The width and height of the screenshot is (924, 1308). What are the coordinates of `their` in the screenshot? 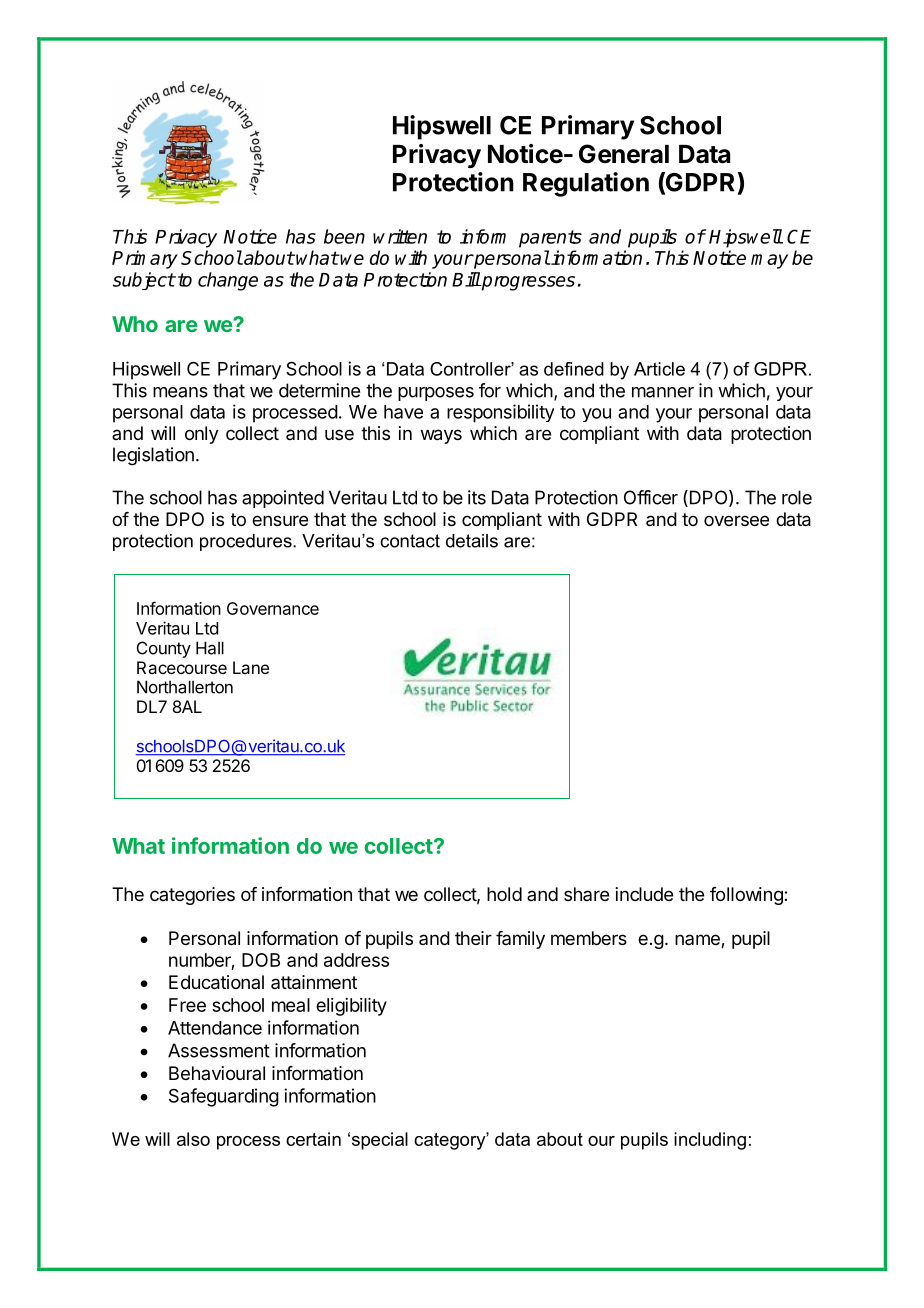 It's located at (473, 938).
